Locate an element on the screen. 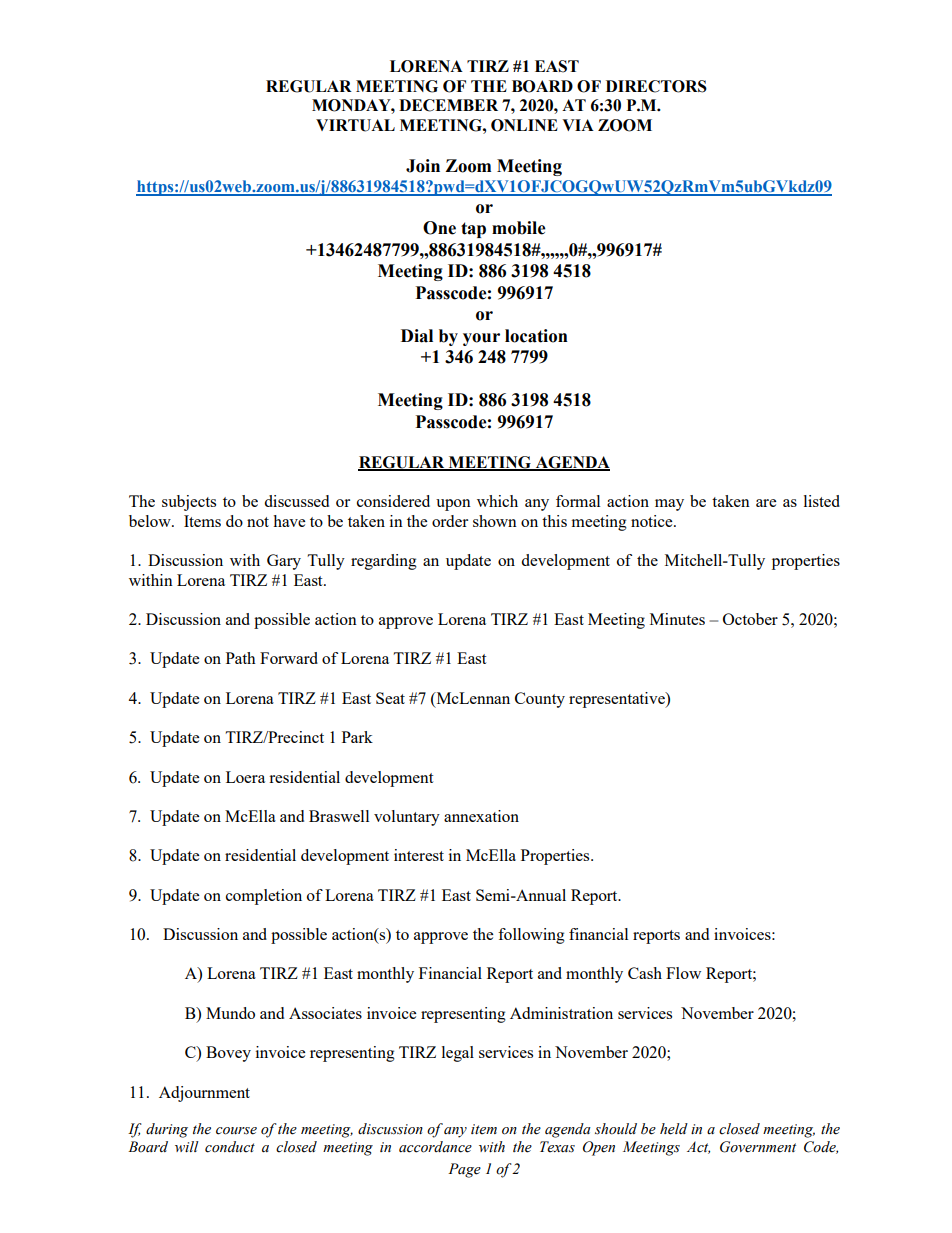 This screenshot has width=952, height=1233. which is located at coordinates (497, 501).
